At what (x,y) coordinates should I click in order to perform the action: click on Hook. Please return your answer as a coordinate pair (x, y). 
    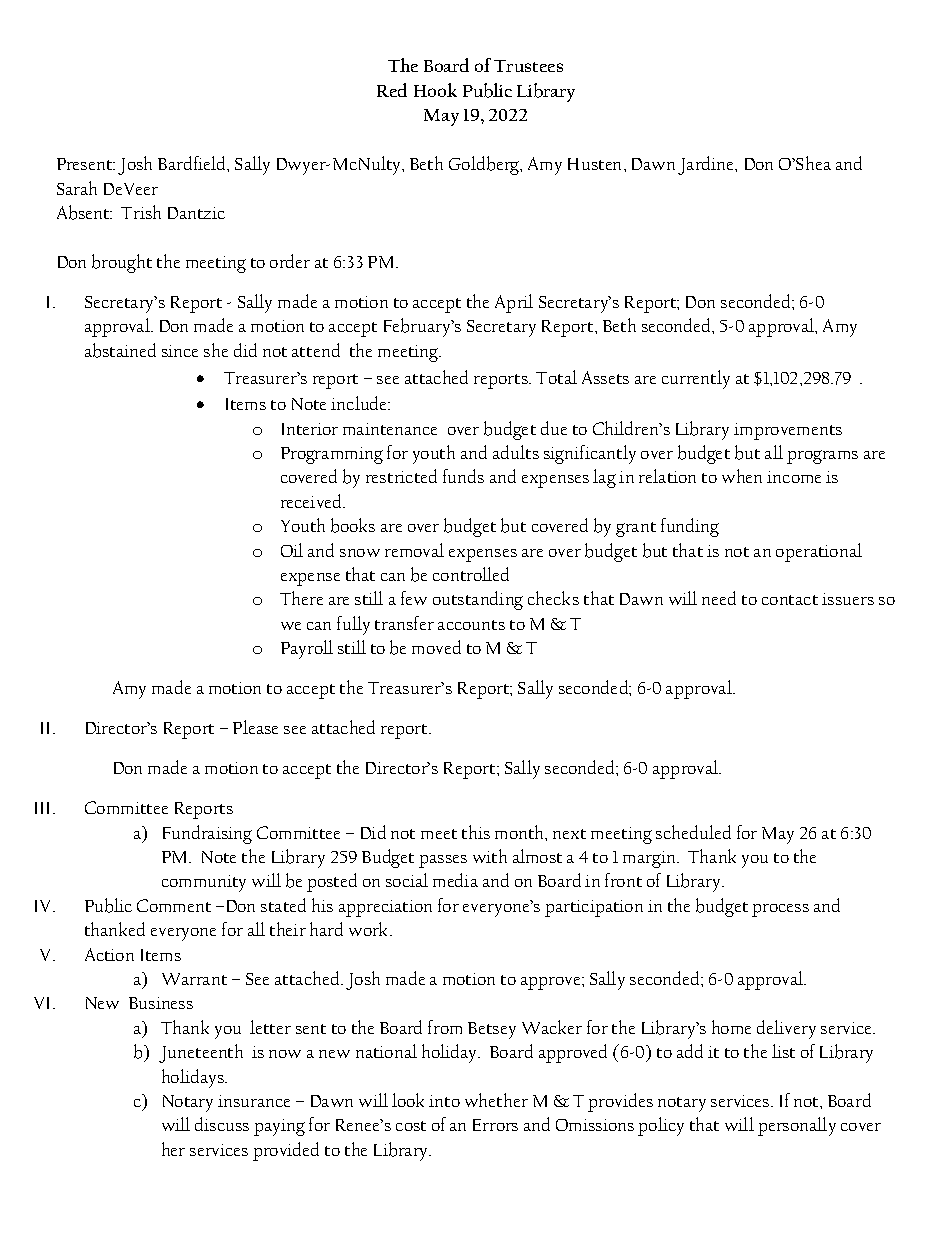
    Looking at the image, I should click on (435, 90).
